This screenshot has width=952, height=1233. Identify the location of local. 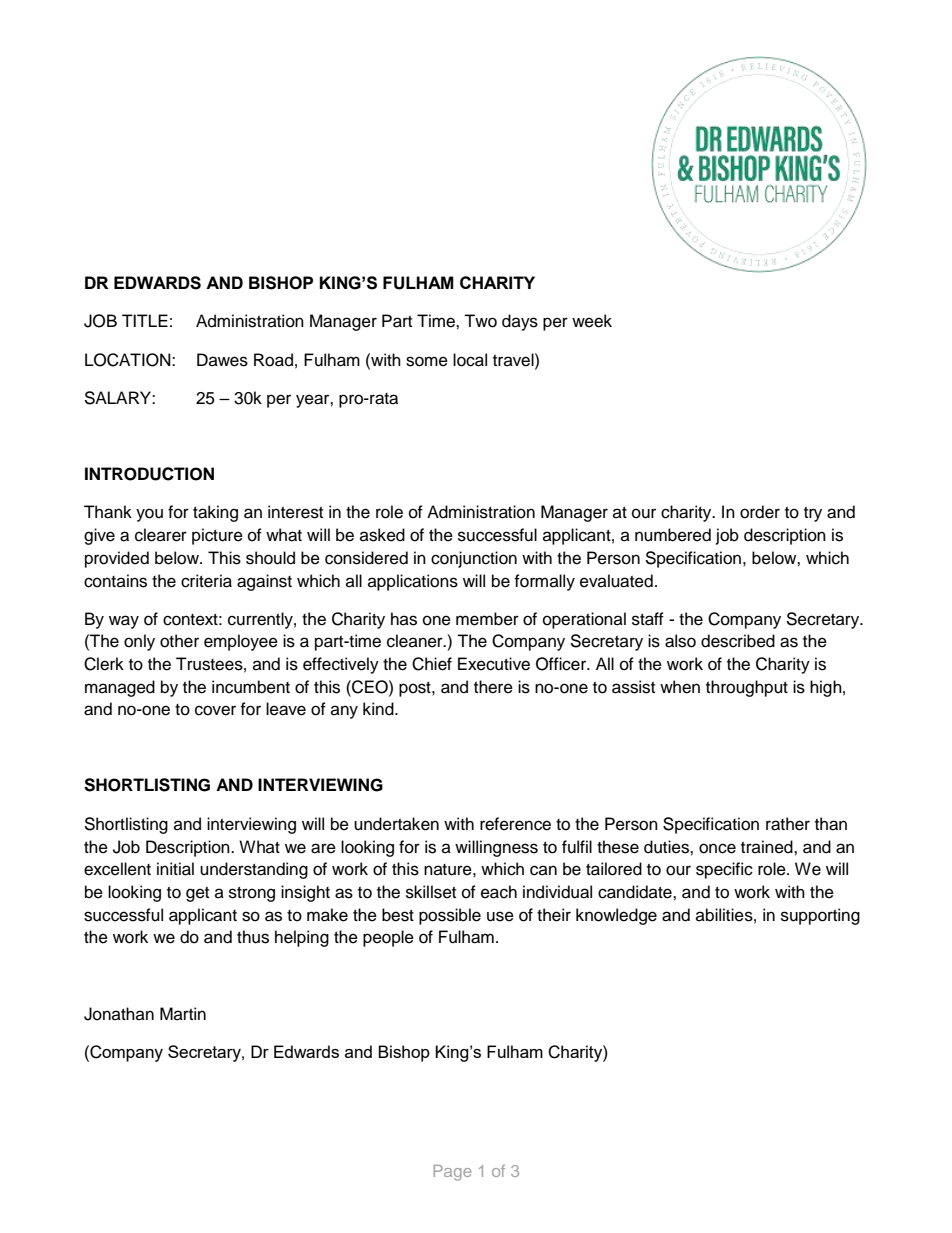
(470, 360).
